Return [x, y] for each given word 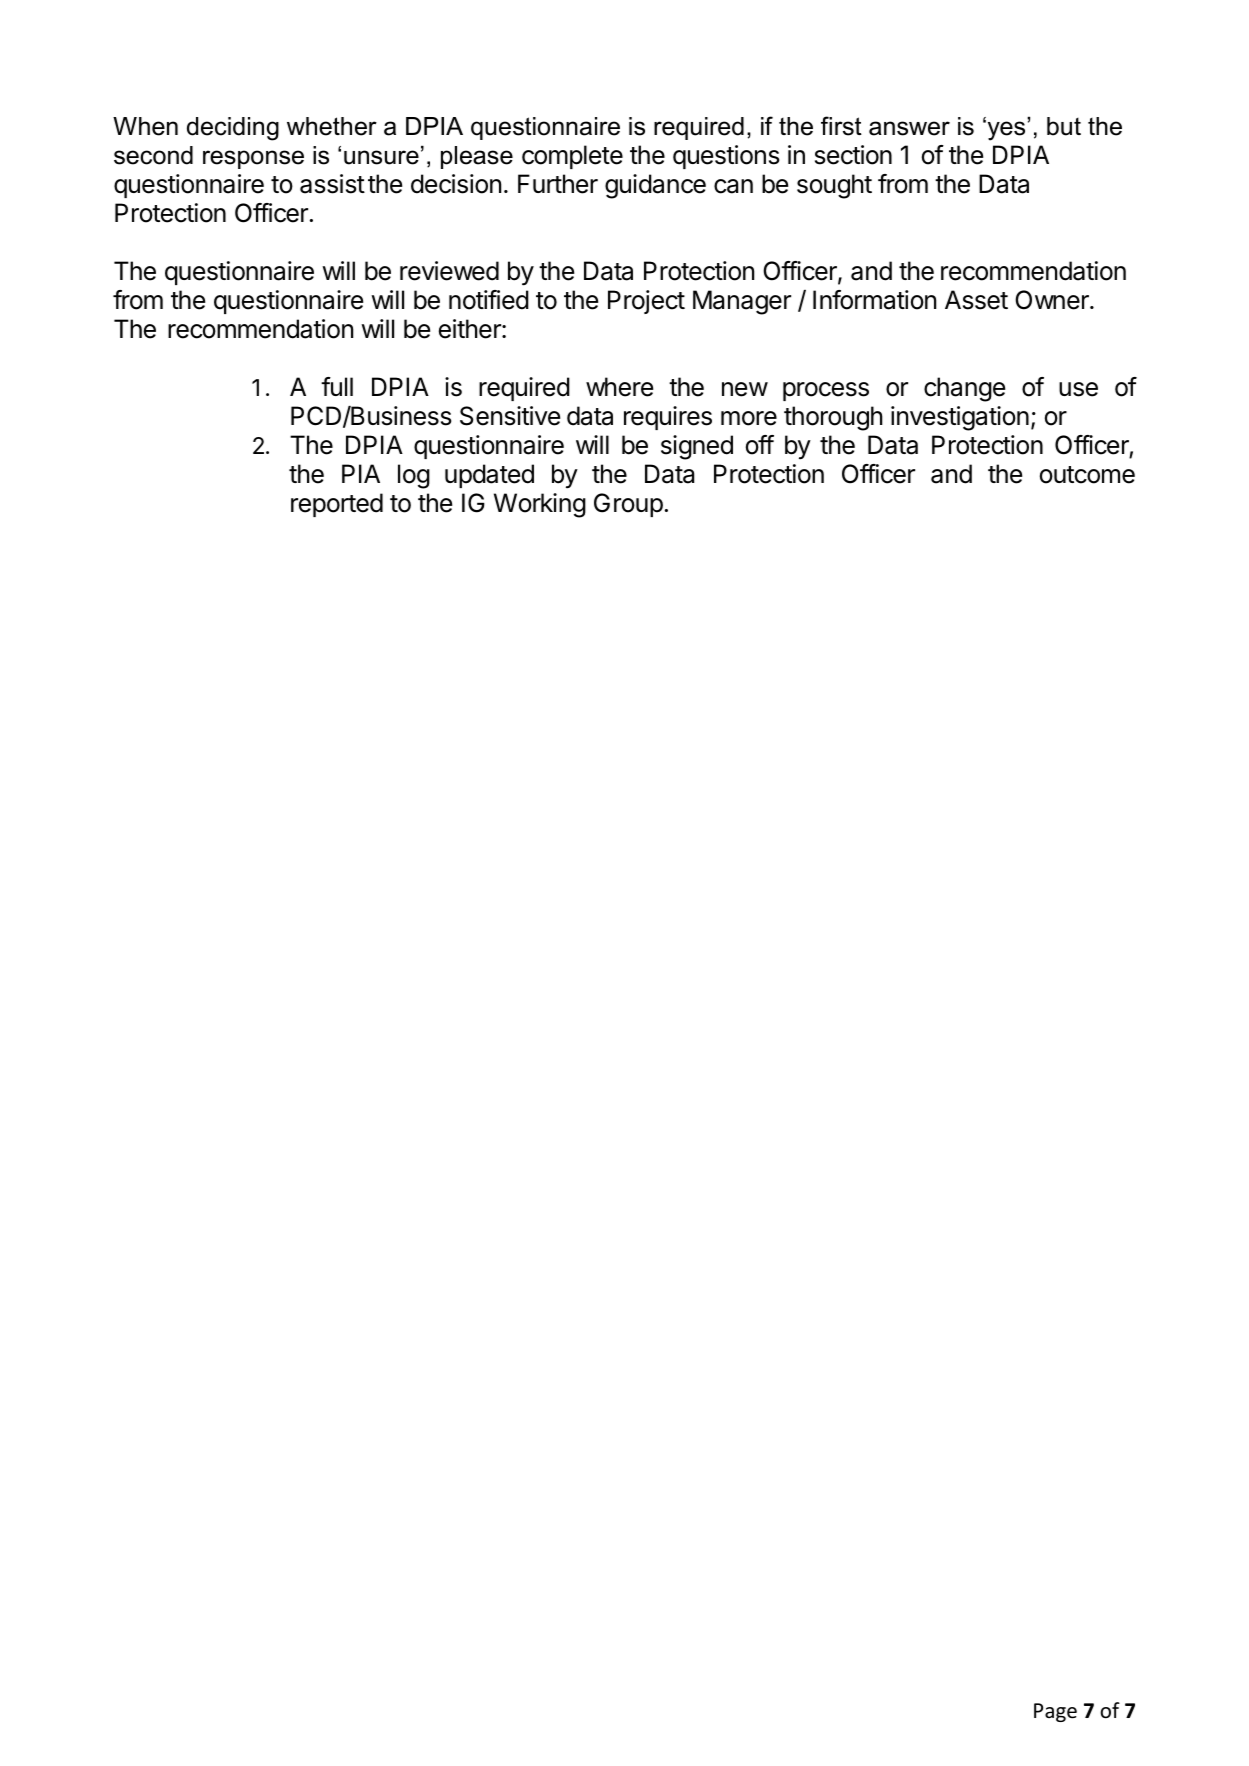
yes [1005, 130]
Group [628, 505]
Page [1055, 1712]
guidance [655, 186]
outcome [1087, 475]
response [253, 159]
